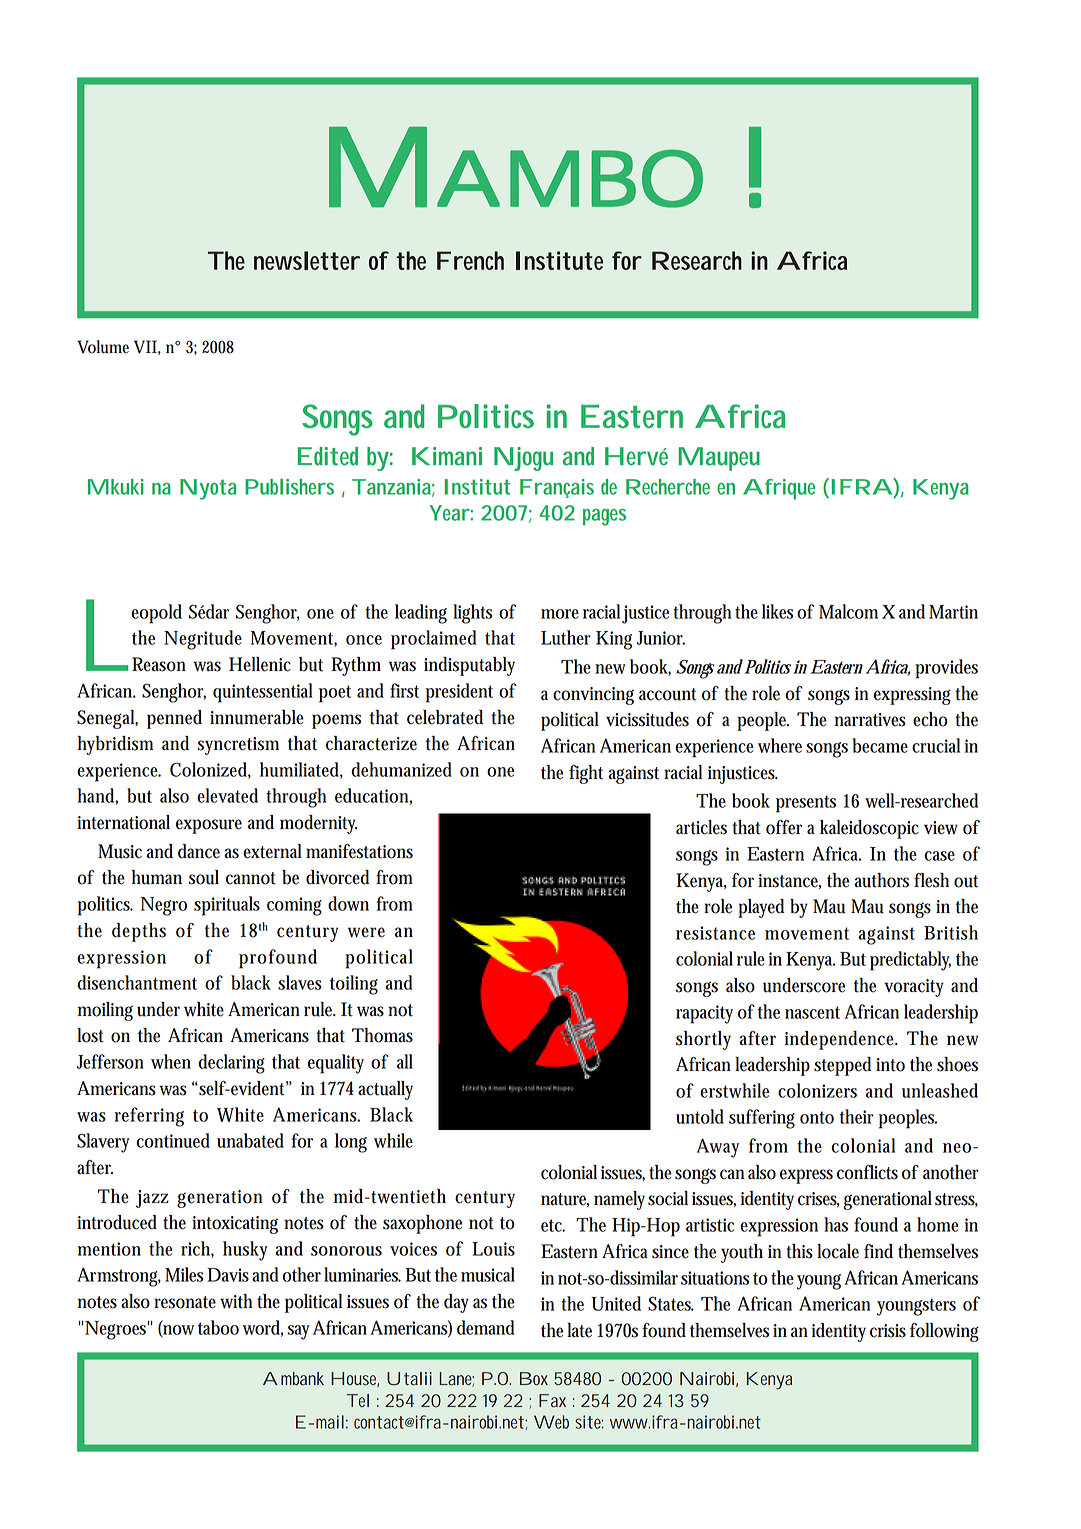 The width and height of the page is (1081, 1529). Describe the element at coordinates (910, 961) in the page. I see `predictably` at that location.
